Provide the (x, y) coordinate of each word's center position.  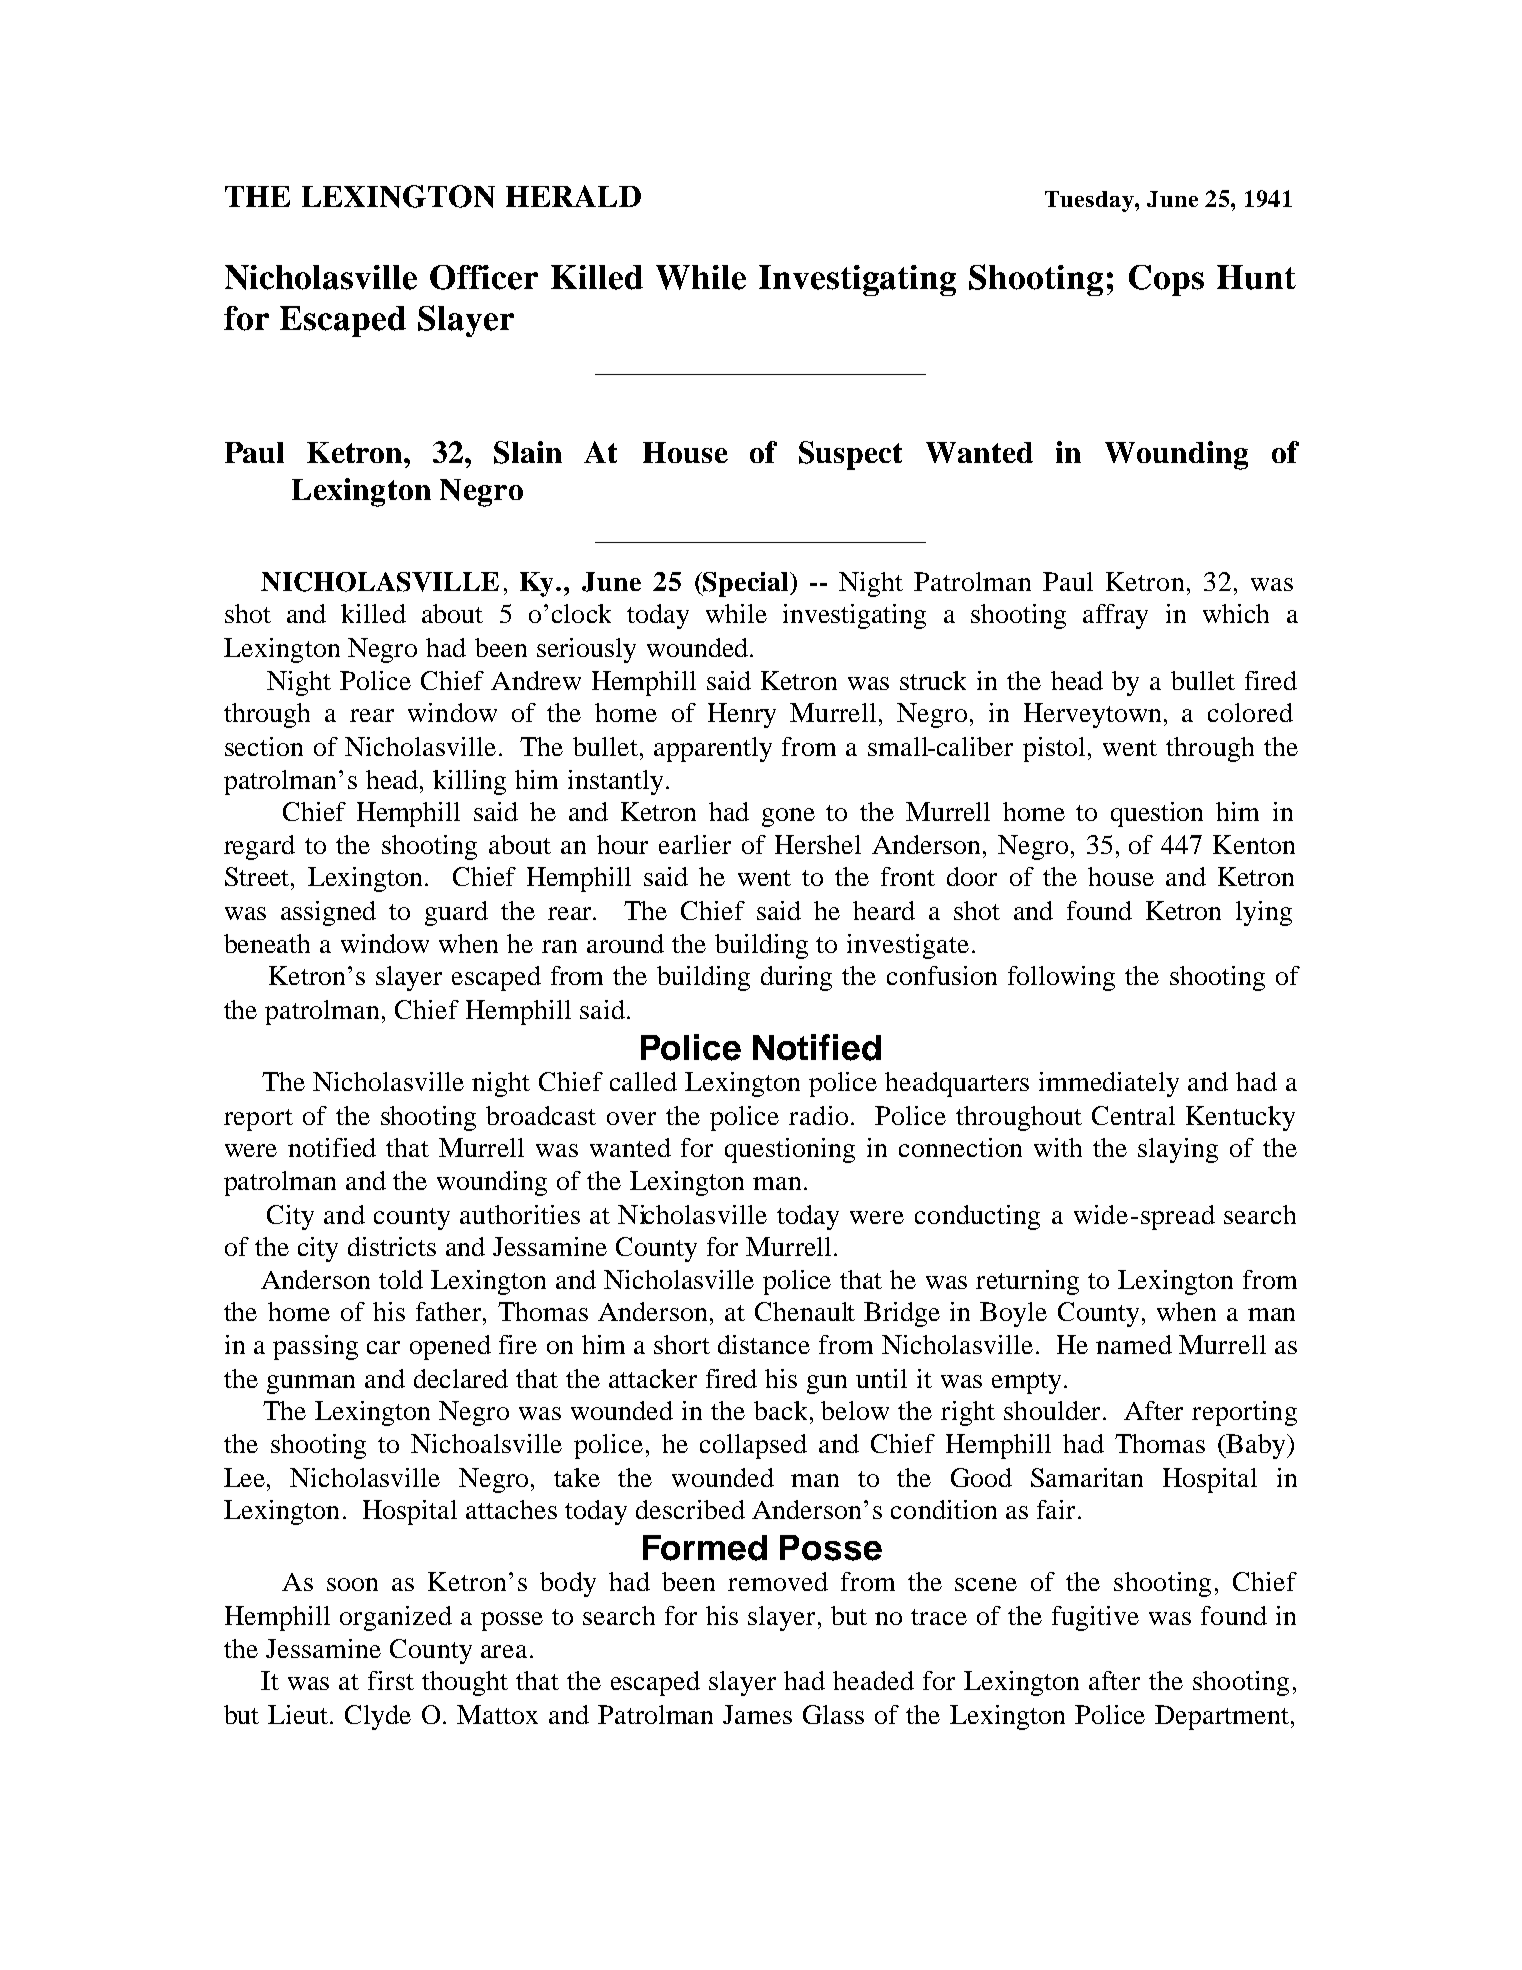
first (391, 1680)
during (796, 978)
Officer (484, 277)
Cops (1166, 280)
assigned (328, 913)
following (1061, 978)
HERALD (573, 196)
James (757, 1714)
